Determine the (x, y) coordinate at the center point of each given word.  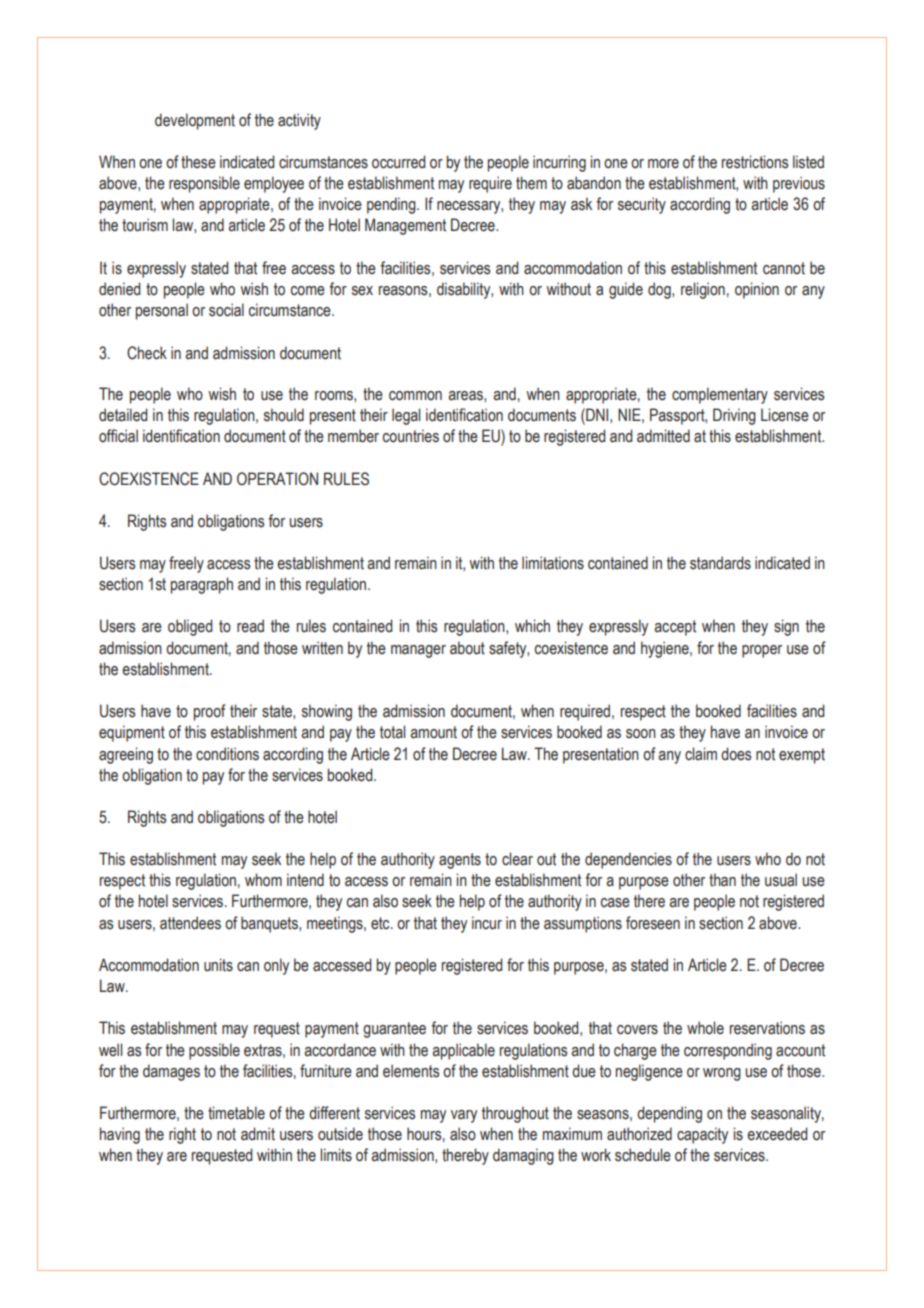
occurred (398, 162)
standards (720, 563)
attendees (190, 923)
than (722, 880)
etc (381, 923)
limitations (553, 563)
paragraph (202, 585)
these (198, 162)
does (736, 754)
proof (210, 712)
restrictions (755, 162)
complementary (720, 395)
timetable (236, 1113)
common (415, 396)
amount (433, 732)
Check (147, 353)
